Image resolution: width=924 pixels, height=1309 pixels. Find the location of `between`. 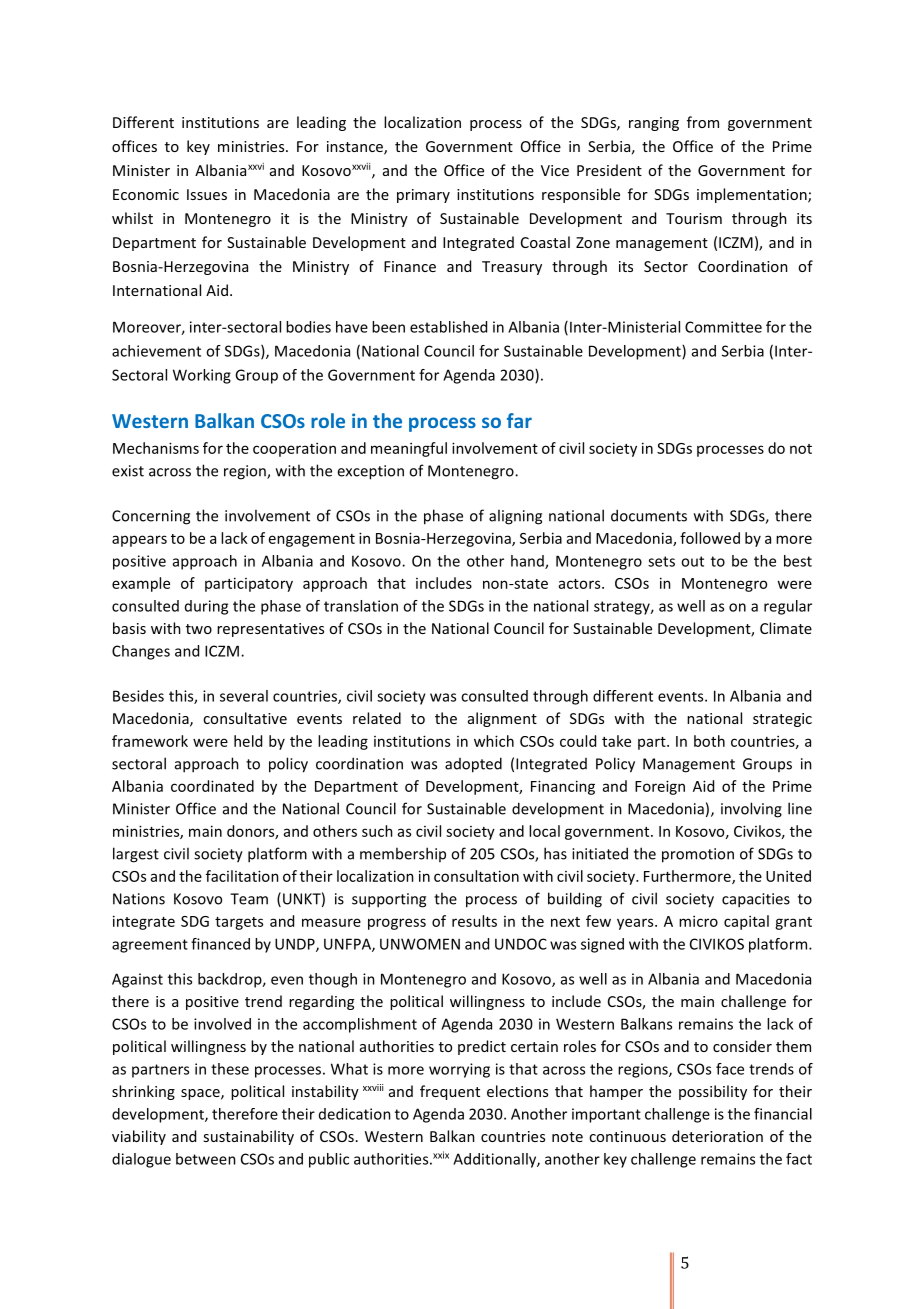

between is located at coordinates (206, 1159).
